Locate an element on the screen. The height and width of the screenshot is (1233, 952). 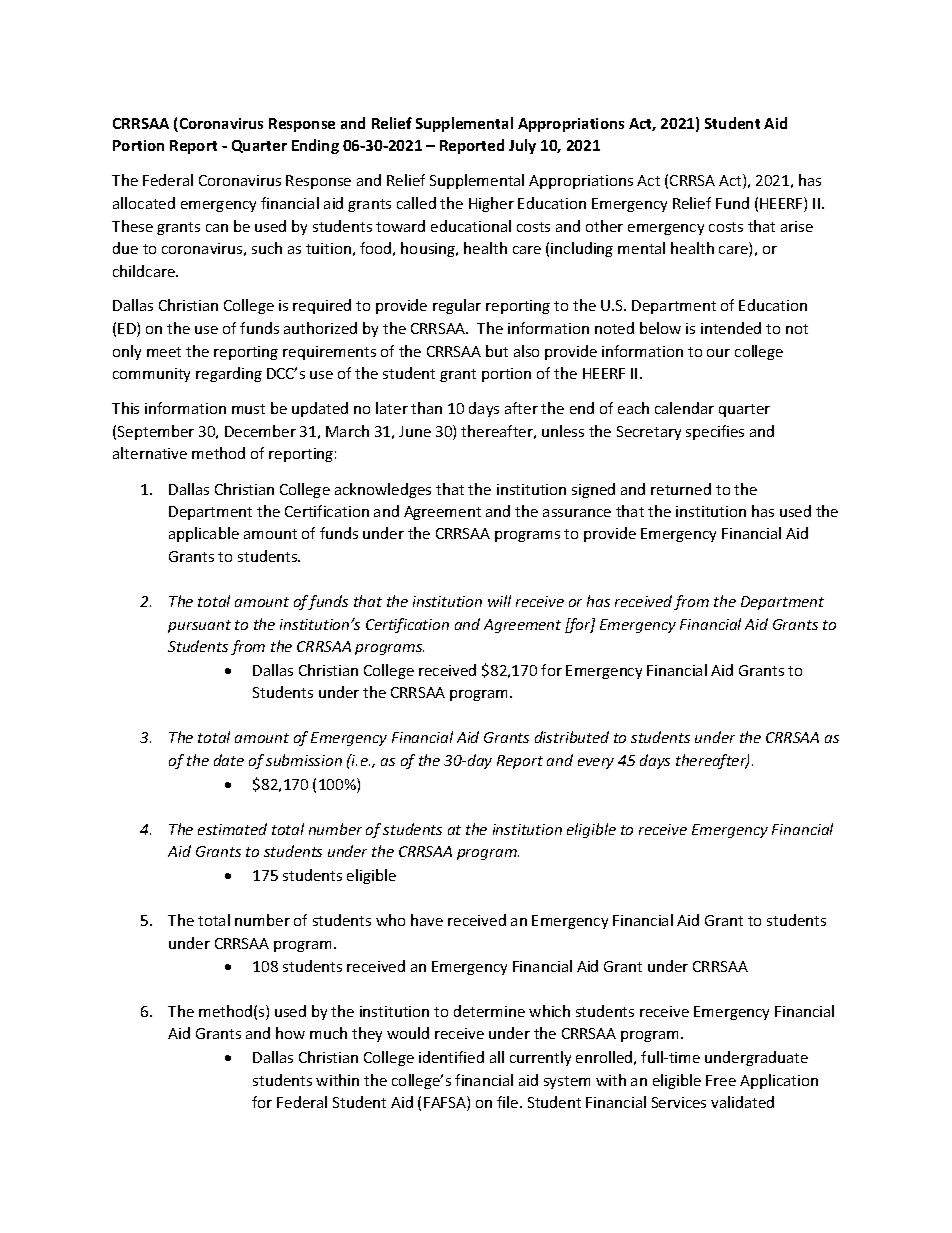
returned is located at coordinates (681, 489).
